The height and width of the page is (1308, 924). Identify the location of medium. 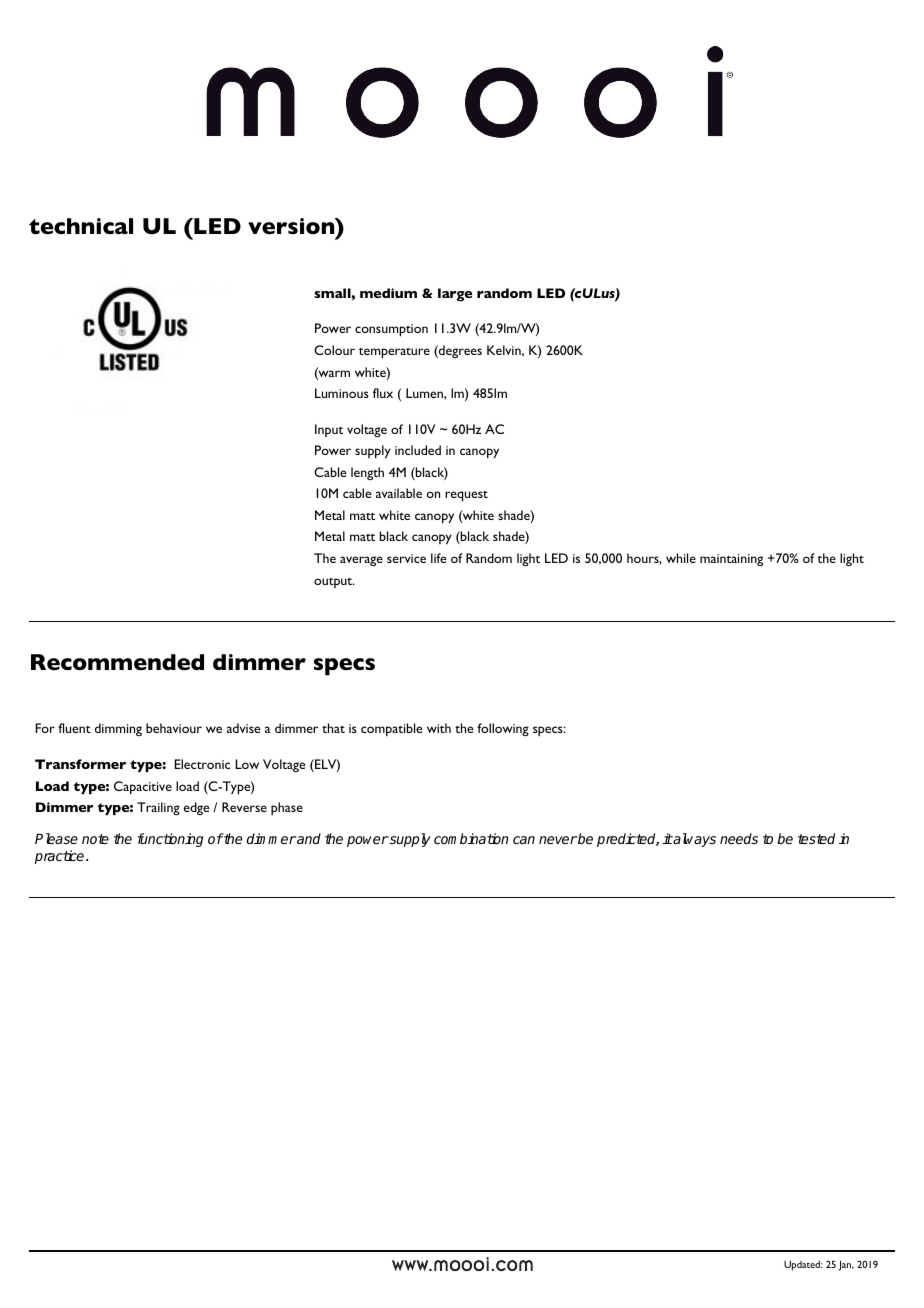
(388, 293).
